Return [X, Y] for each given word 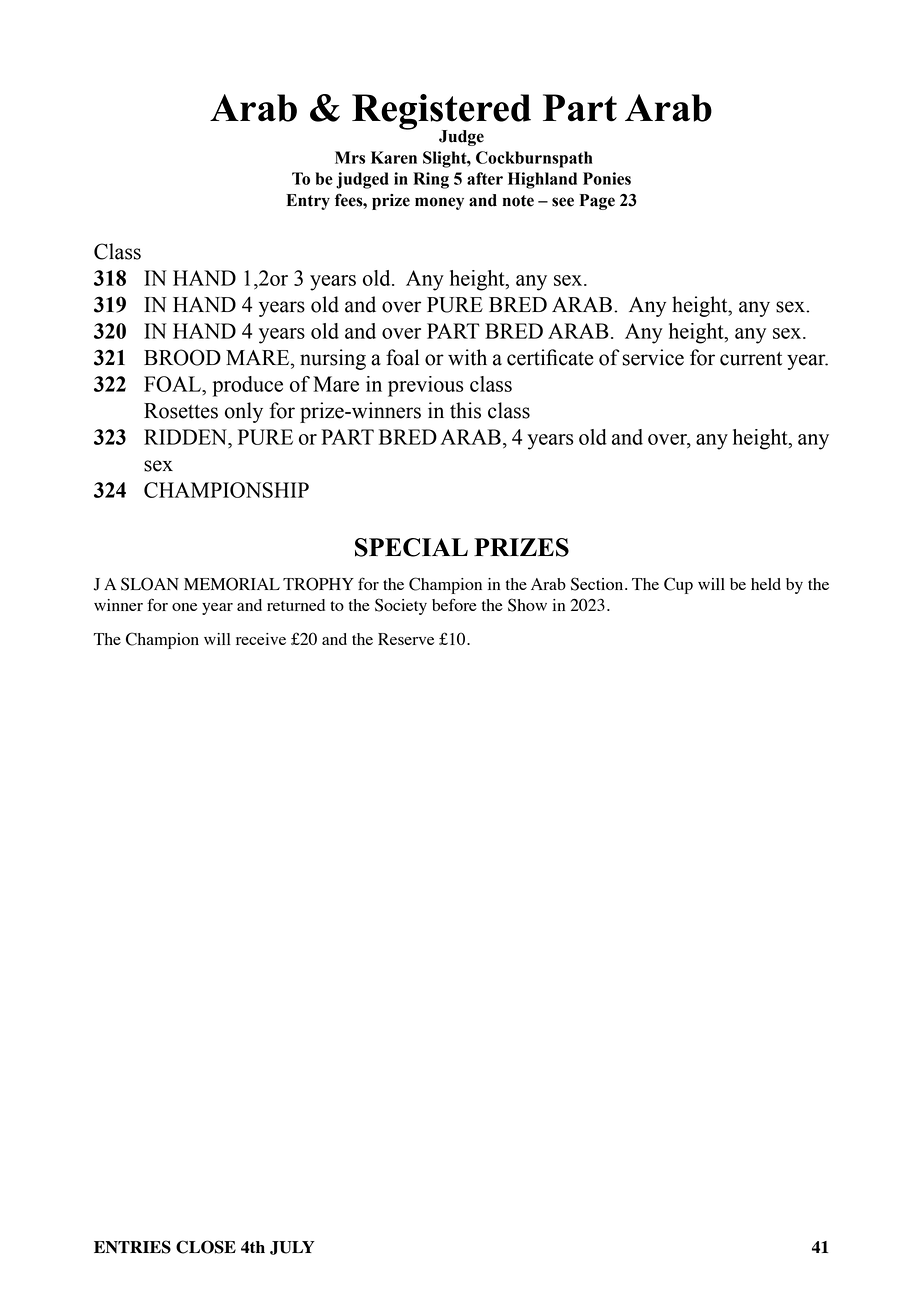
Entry [308, 202]
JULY [292, 1248]
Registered [441, 113]
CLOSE [206, 1247]
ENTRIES [132, 1247]
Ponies [607, 178]
